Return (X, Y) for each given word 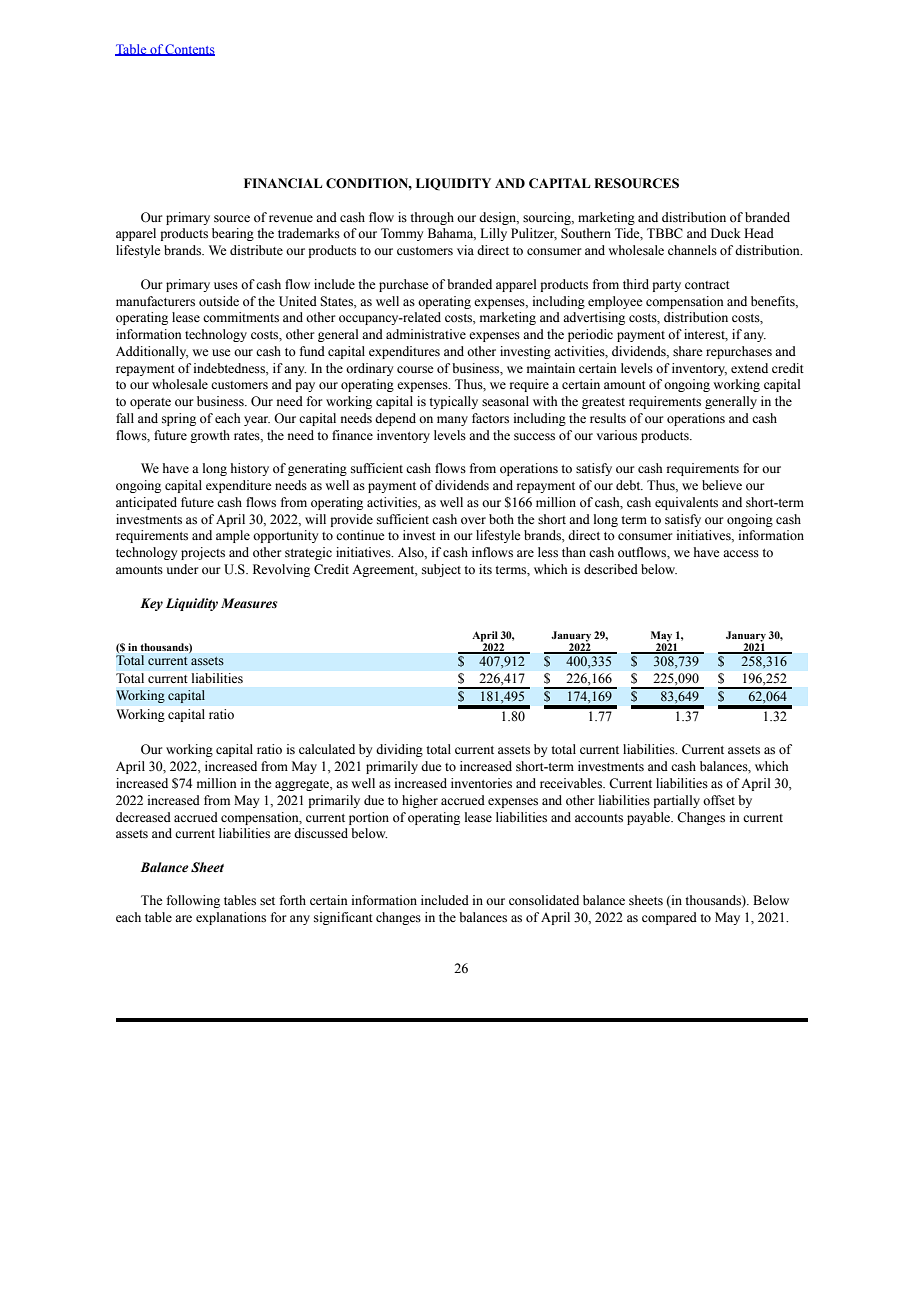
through (432, 218)
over (473, 520)
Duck (726, 233)
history (250, 469)
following (193, 901)
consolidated (544, 900)
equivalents (686, 503)
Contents (189, 50)
